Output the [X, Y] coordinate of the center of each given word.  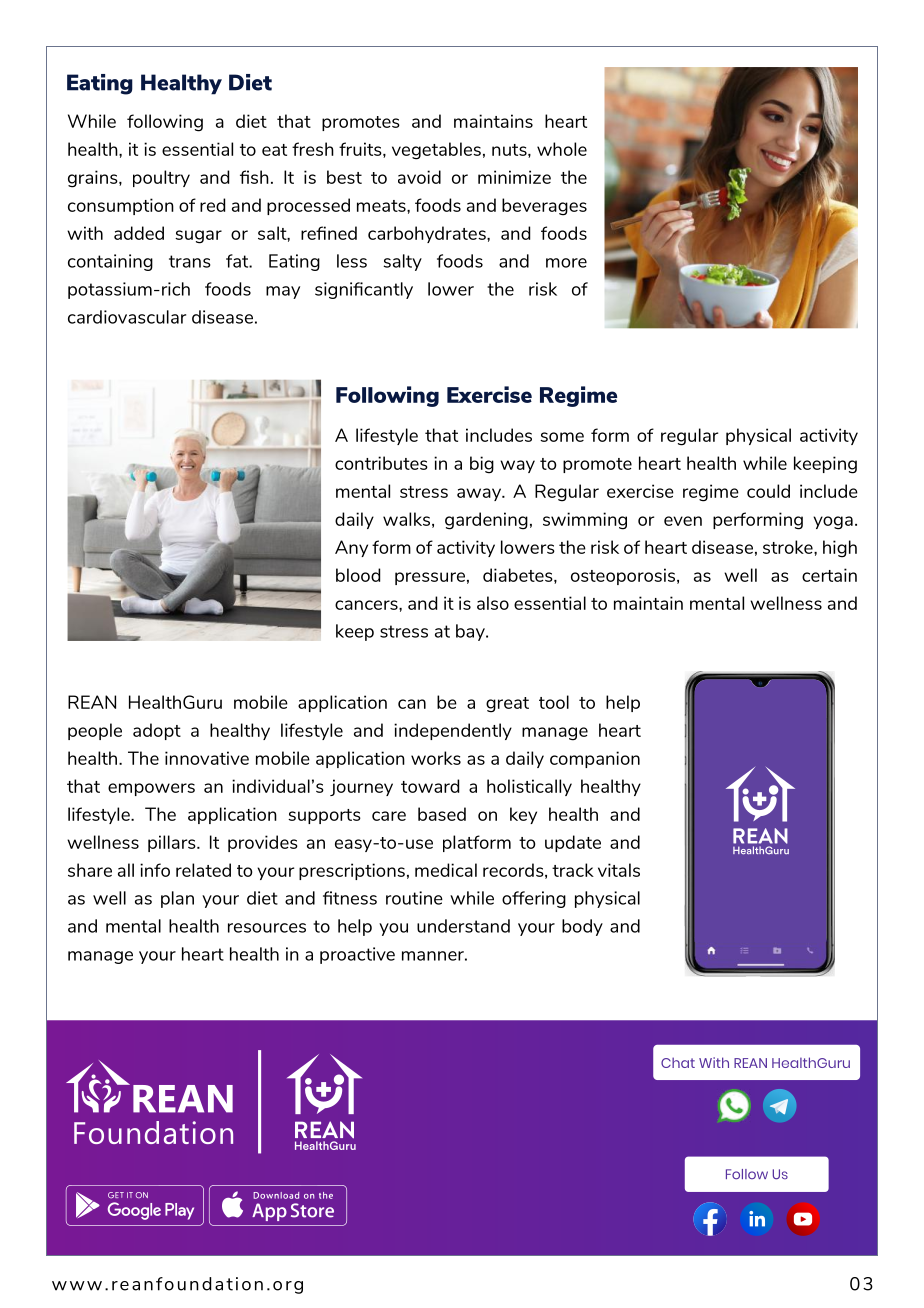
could [768, 491]
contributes [381, 463]
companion [595, 759]
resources [267, 928]
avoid [419, 177]
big [482, 465]
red [212, 205]
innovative [207, 758]
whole [562, 149]
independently [453, 731]
